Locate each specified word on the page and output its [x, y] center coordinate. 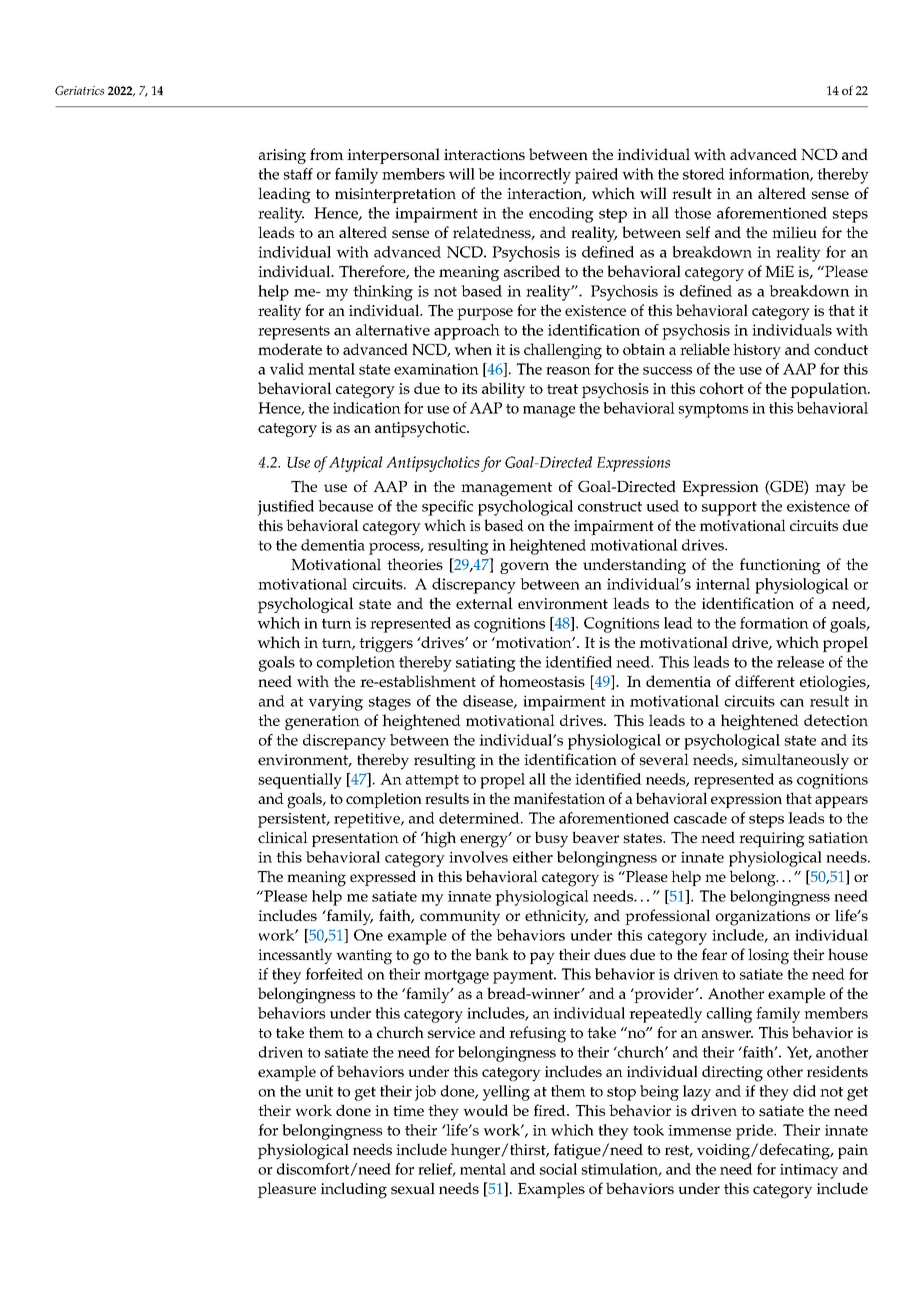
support [729, 508]
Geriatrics [79, 90]
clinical [283, 837]
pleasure [287, 1190]
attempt [432, 782]
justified [285, 508]
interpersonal [393, 156]
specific [447, 508]
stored [704, 174]
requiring [772, 840]
